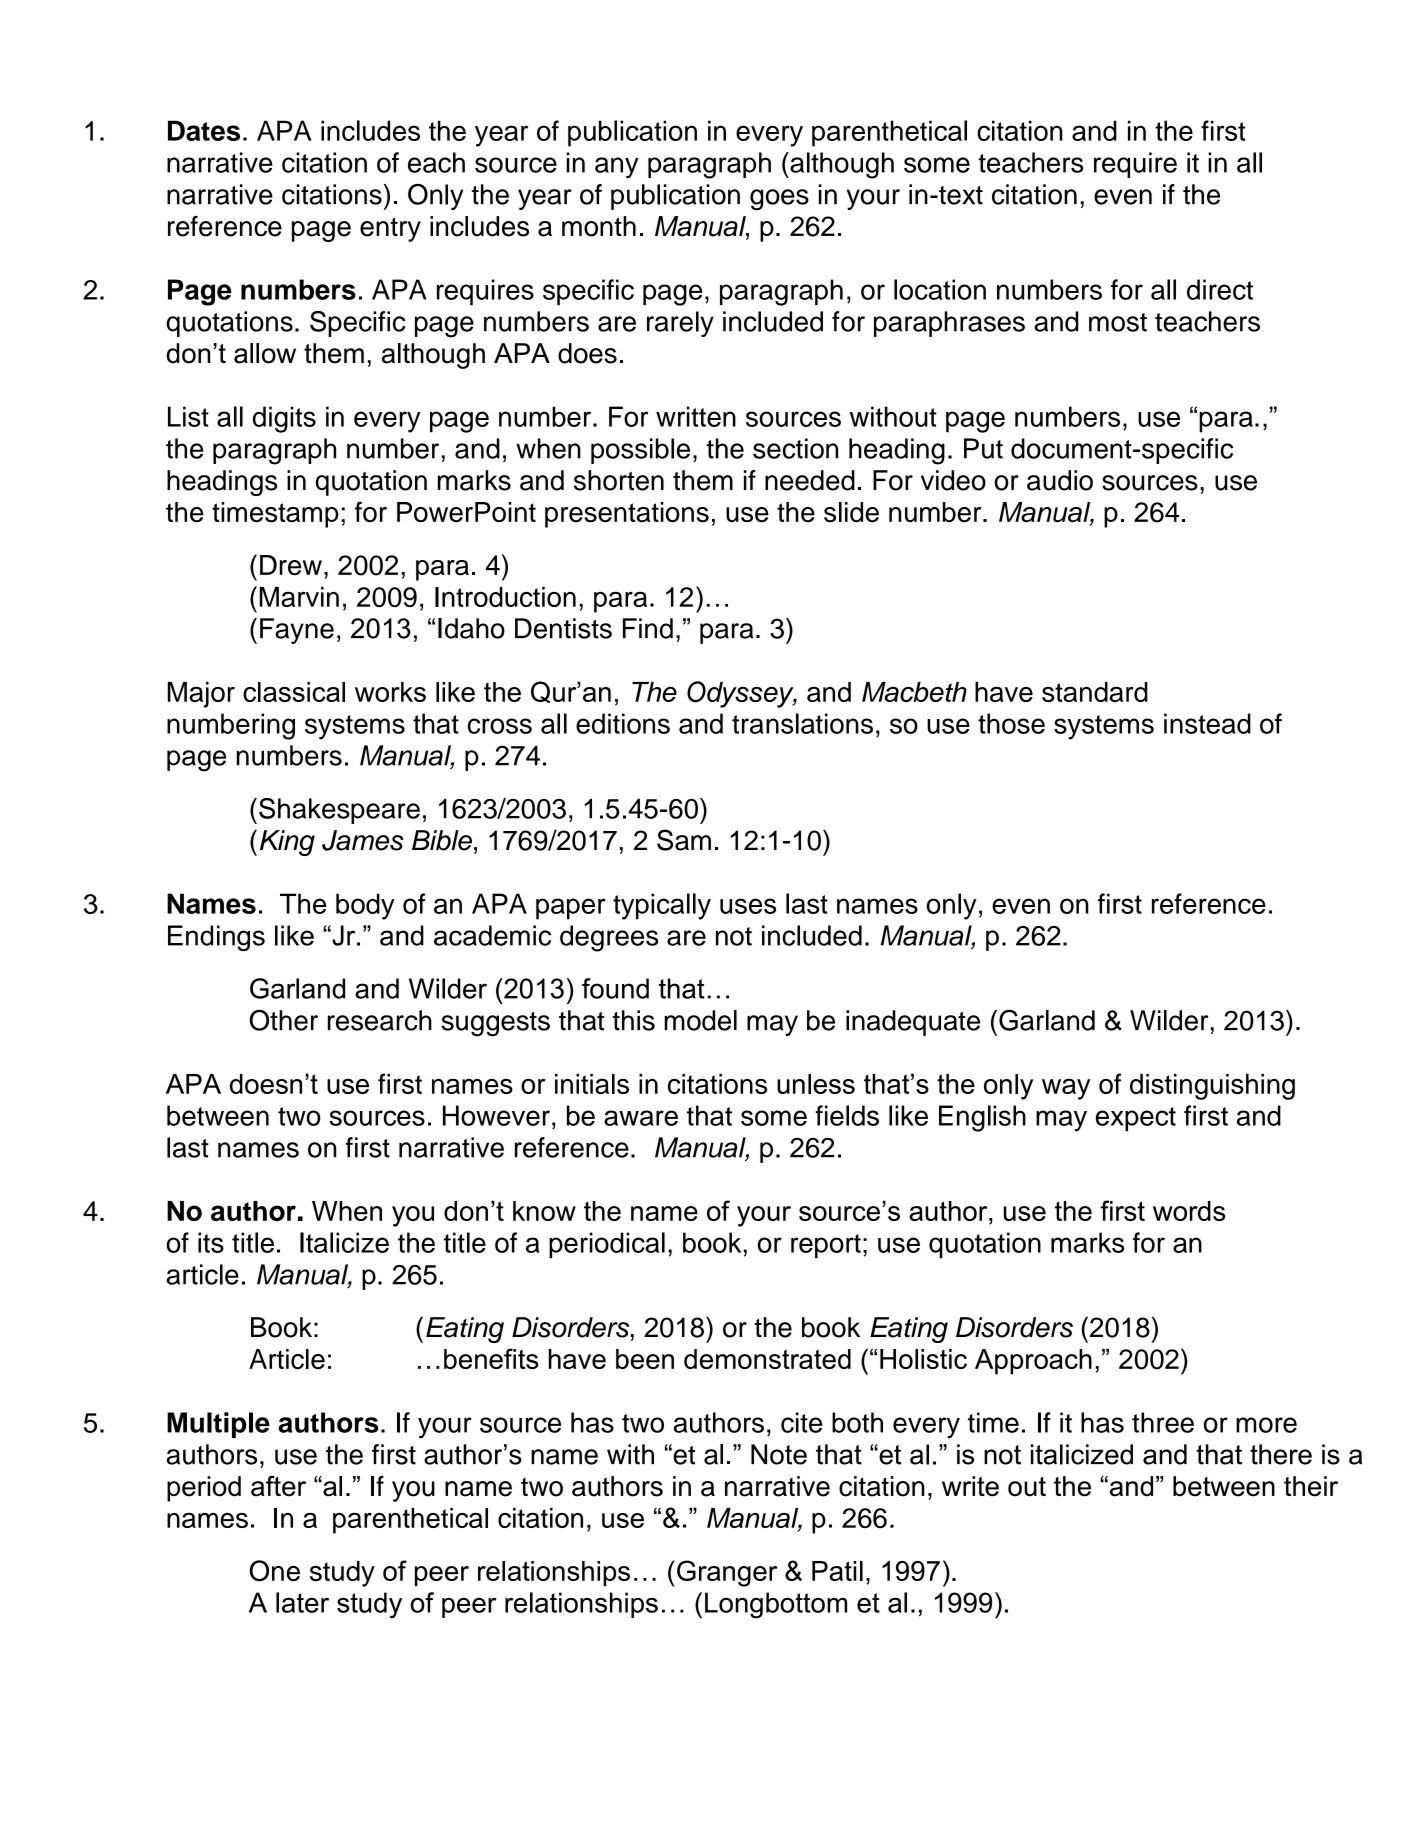 Image resolution: width=1409 pixels, height=1823 pixels. Describe the element at coordinates (380, 1020) in the screenshot. I see `research` at that location.
